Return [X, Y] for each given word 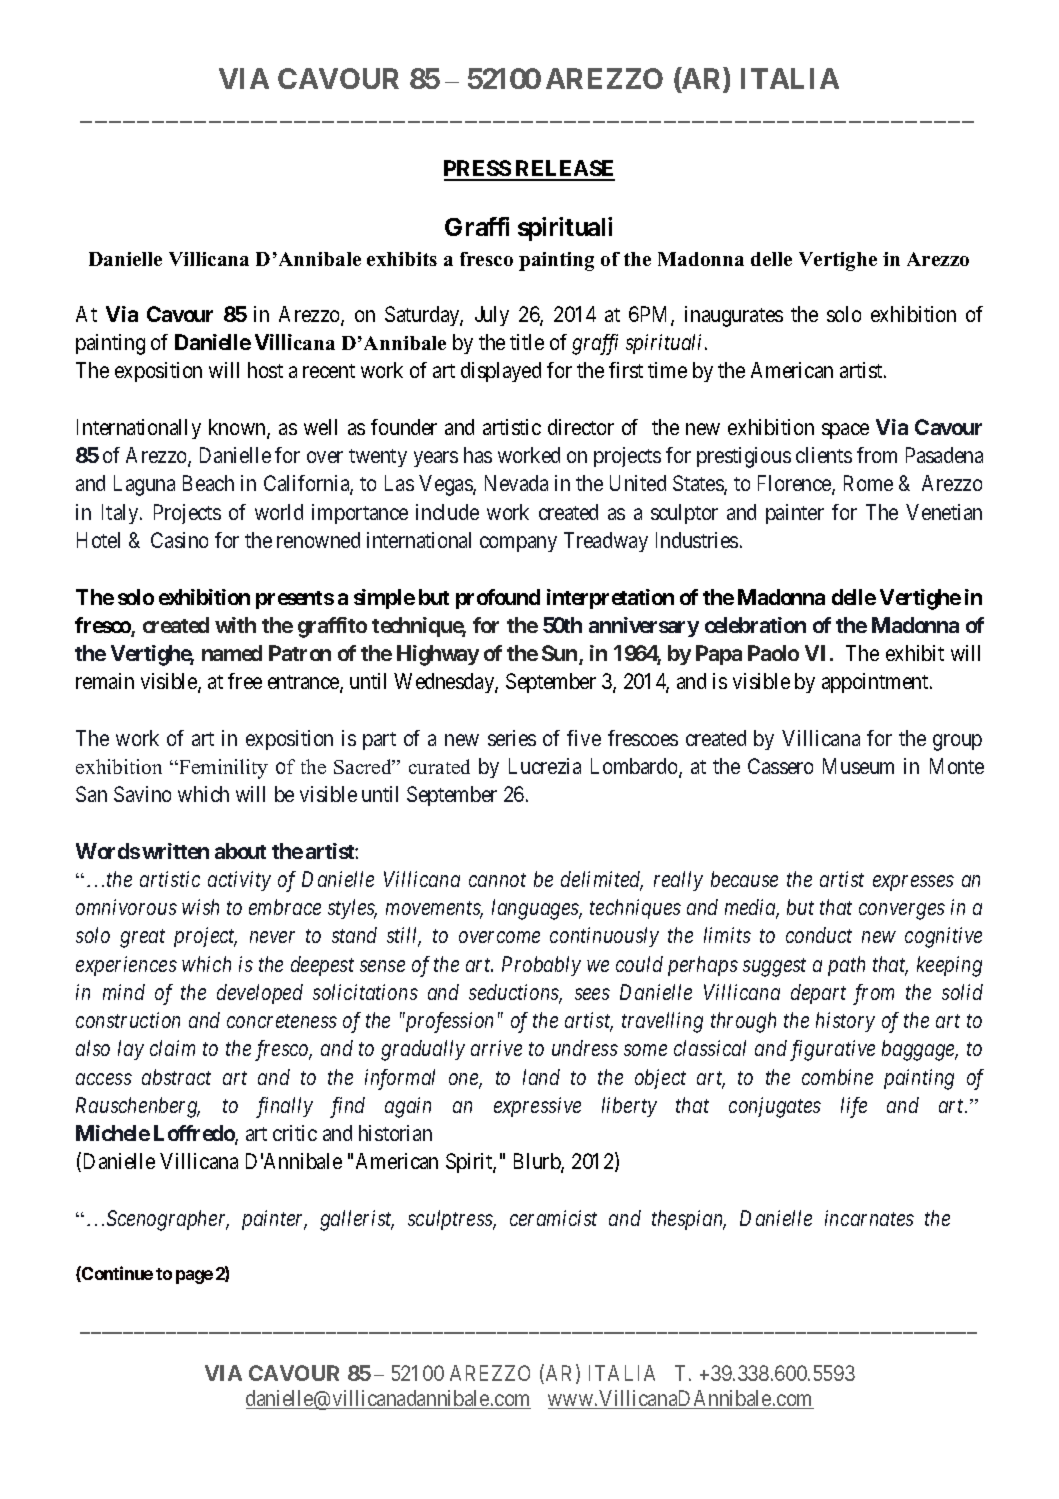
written [175, 851]
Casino [179, 540]
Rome [868, 483]
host [265, 370]
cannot [497, 880]
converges [902, 912]
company [518, 544]
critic [295, 1133]
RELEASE [564, 170]
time [667, 370]
